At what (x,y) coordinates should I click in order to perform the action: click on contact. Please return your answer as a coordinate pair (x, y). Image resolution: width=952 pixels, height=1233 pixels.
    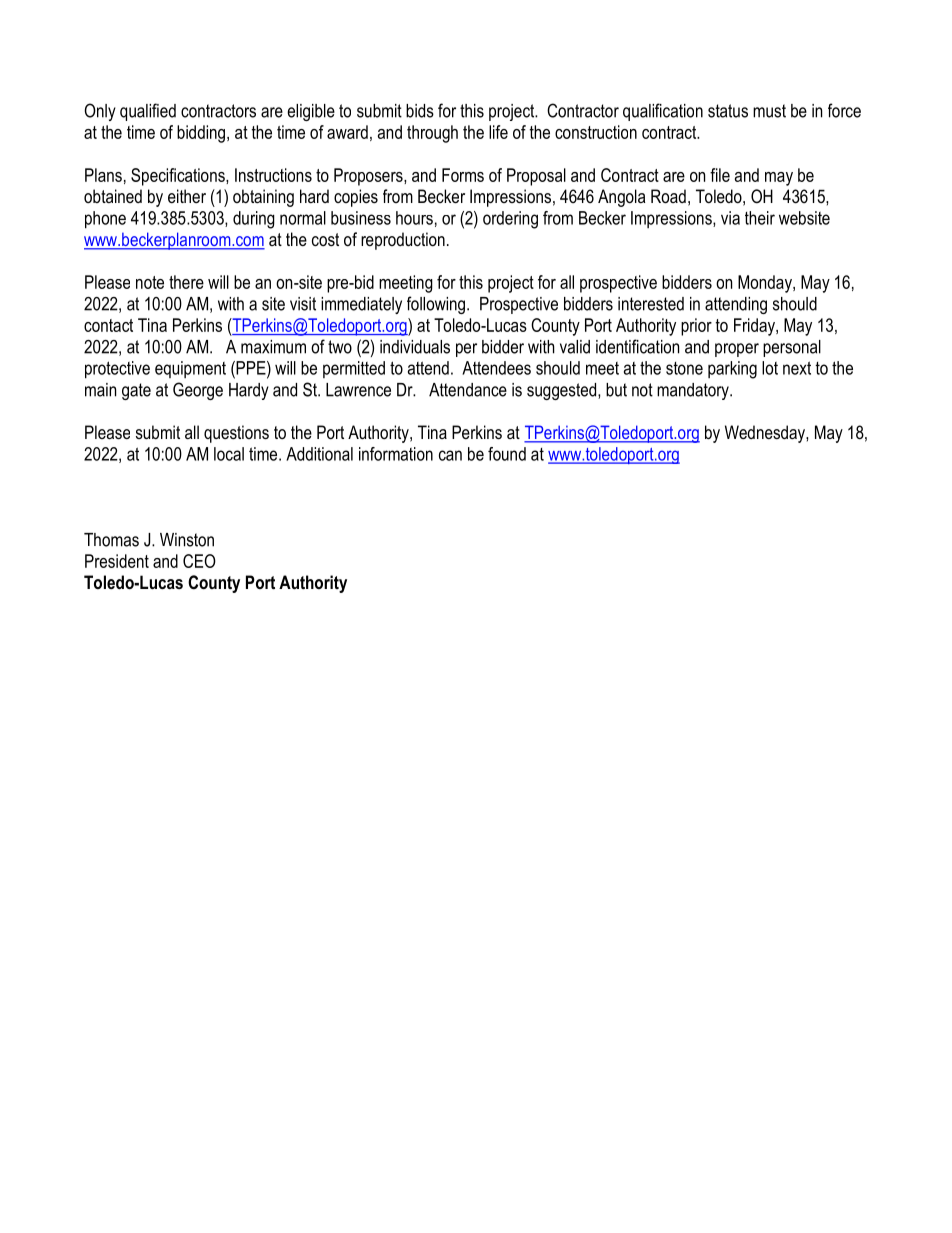
    Looking at the image, I should click on (108, 325).
